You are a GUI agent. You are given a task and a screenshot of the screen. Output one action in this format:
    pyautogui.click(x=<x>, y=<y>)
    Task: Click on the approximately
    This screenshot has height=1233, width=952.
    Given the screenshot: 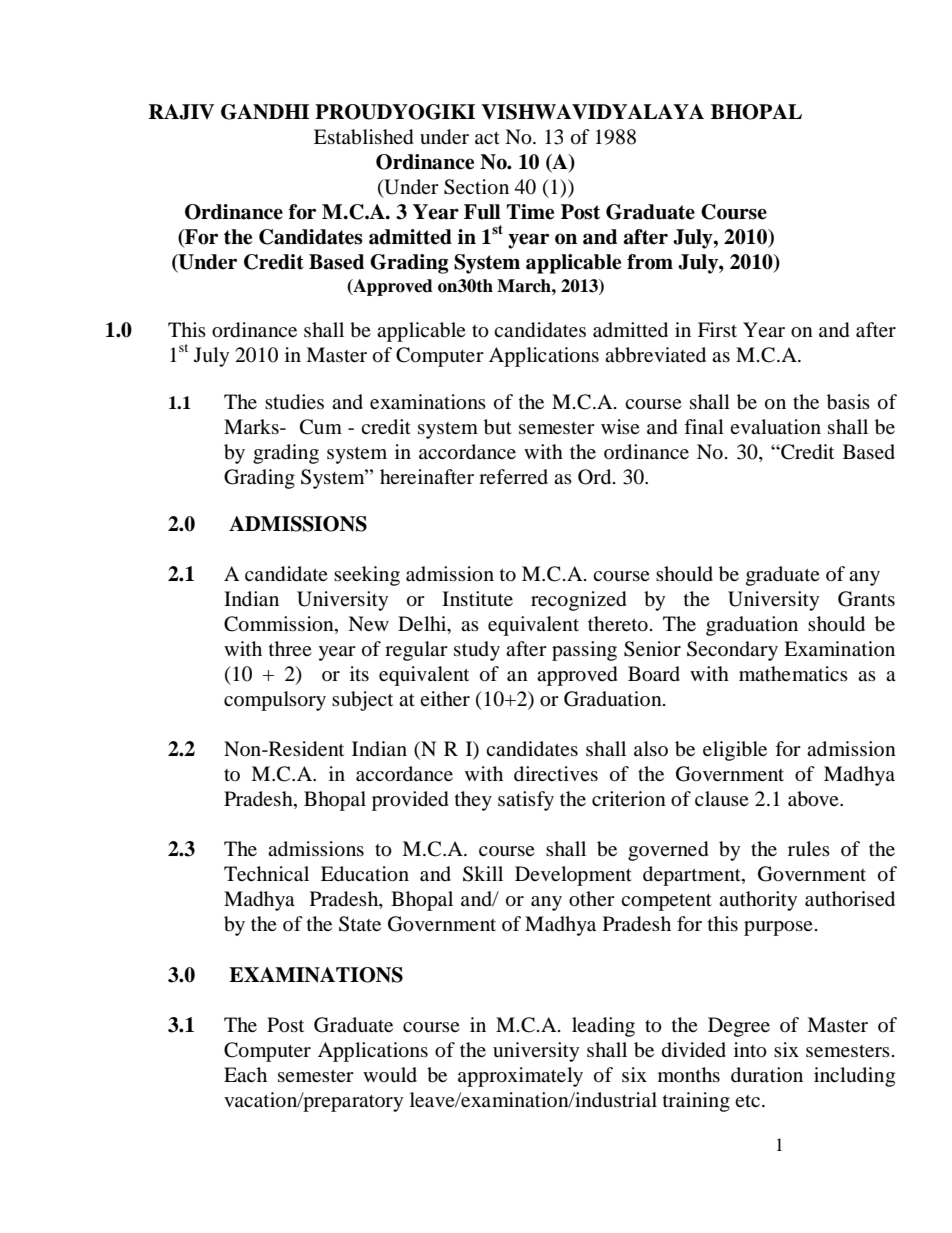 What is the action you would take?
    pyautogui.click(x=520, y=1077)
